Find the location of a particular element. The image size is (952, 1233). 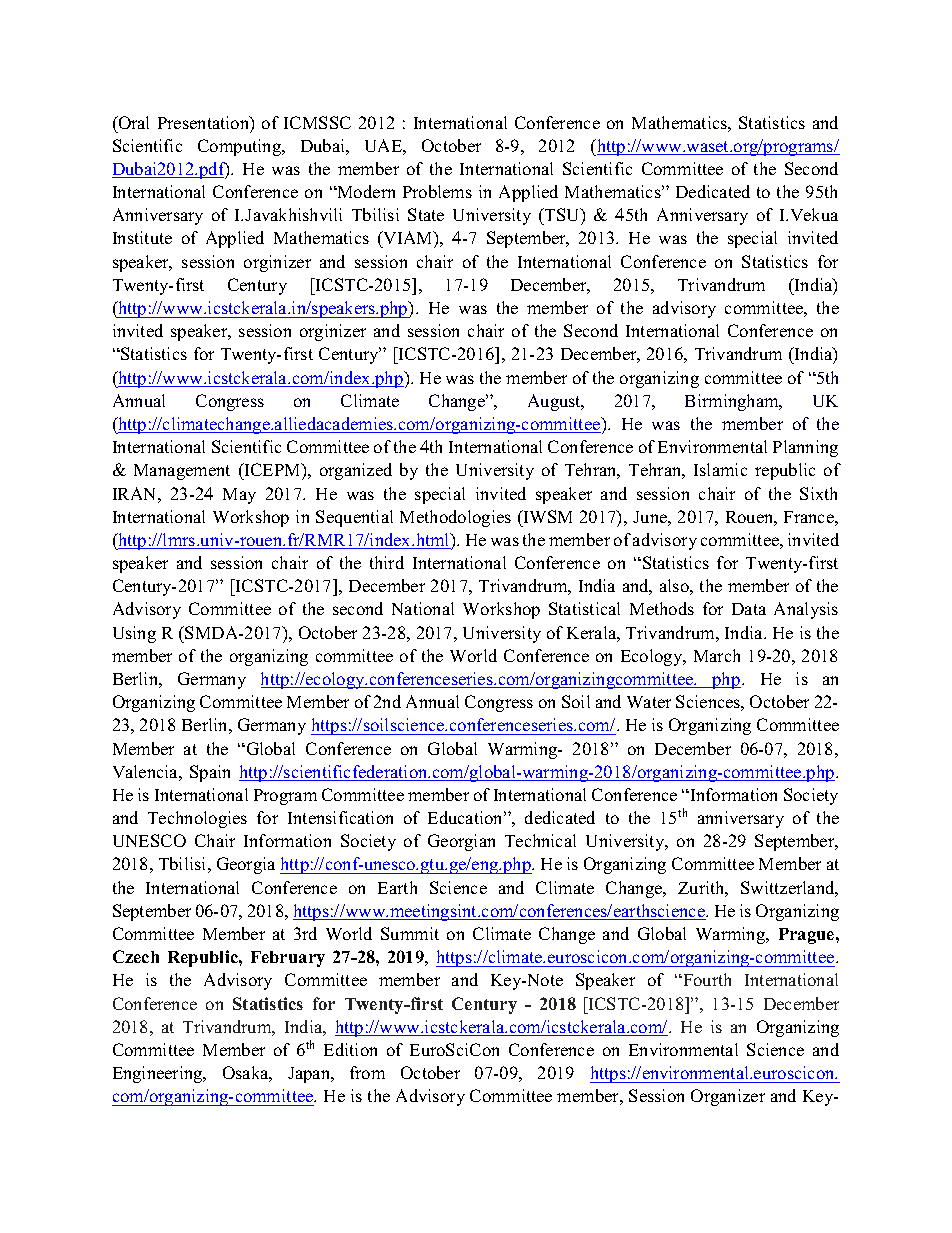

May is located at coordinates (239, 496).
